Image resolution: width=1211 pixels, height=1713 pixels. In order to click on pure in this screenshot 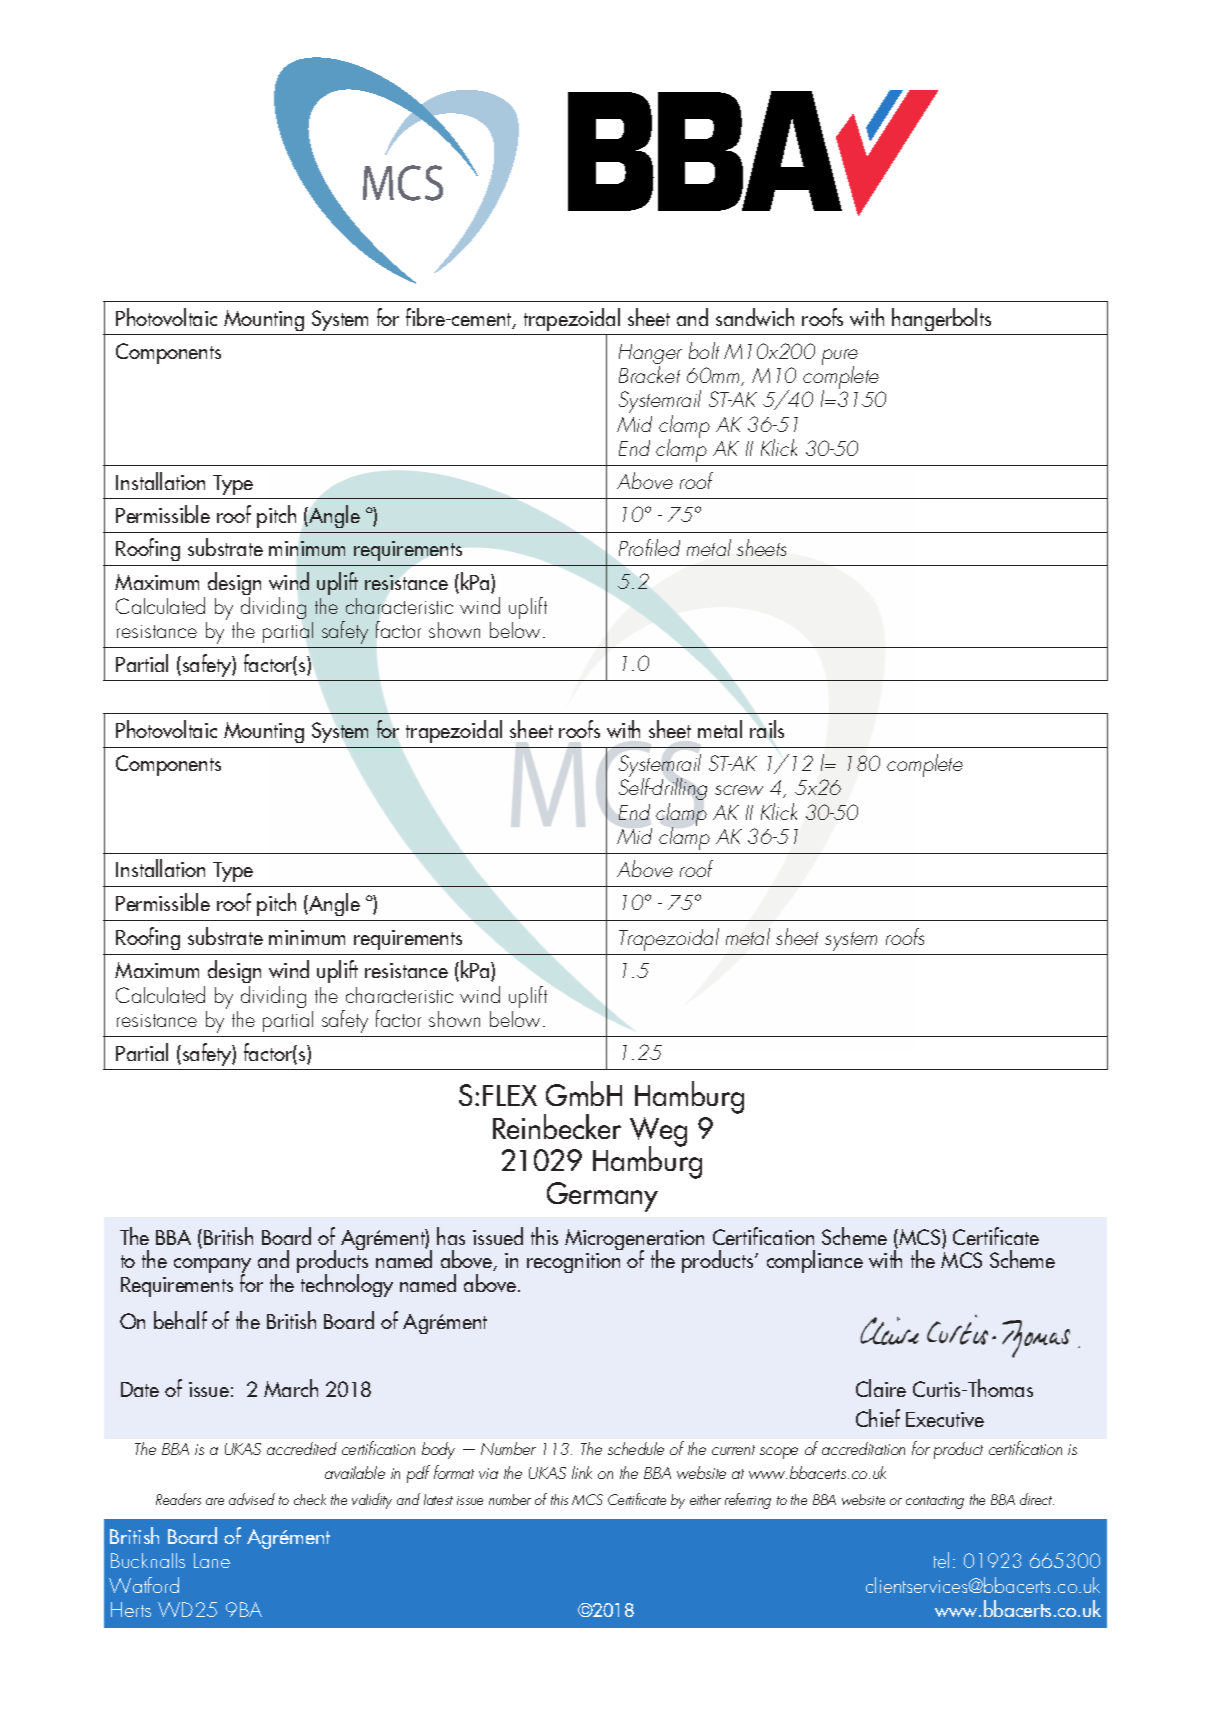, I will do `click(840, 358)`.
